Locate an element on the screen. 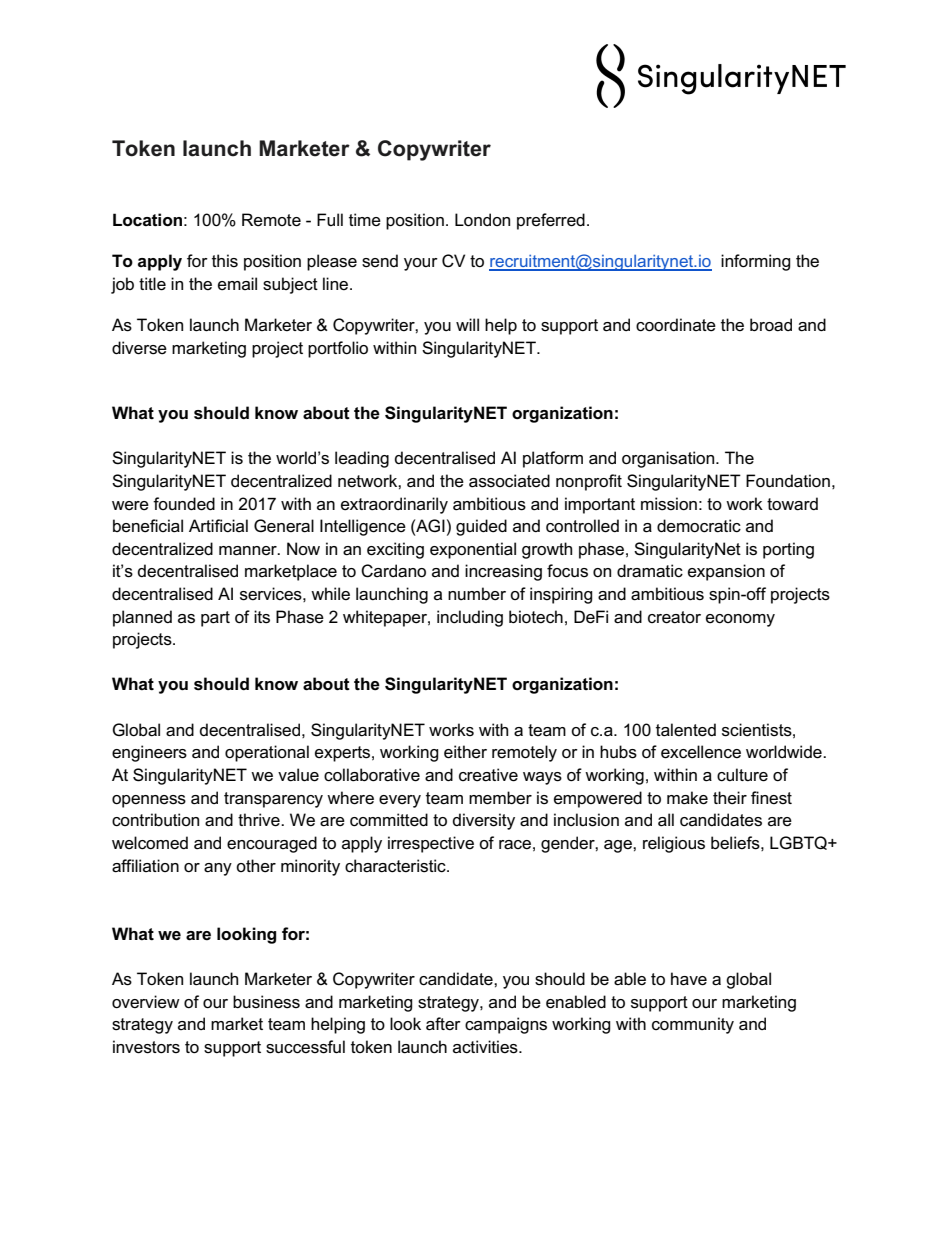 The width and height of the screenshot is (952, 1233). any is located at coordinates (218, 869).
